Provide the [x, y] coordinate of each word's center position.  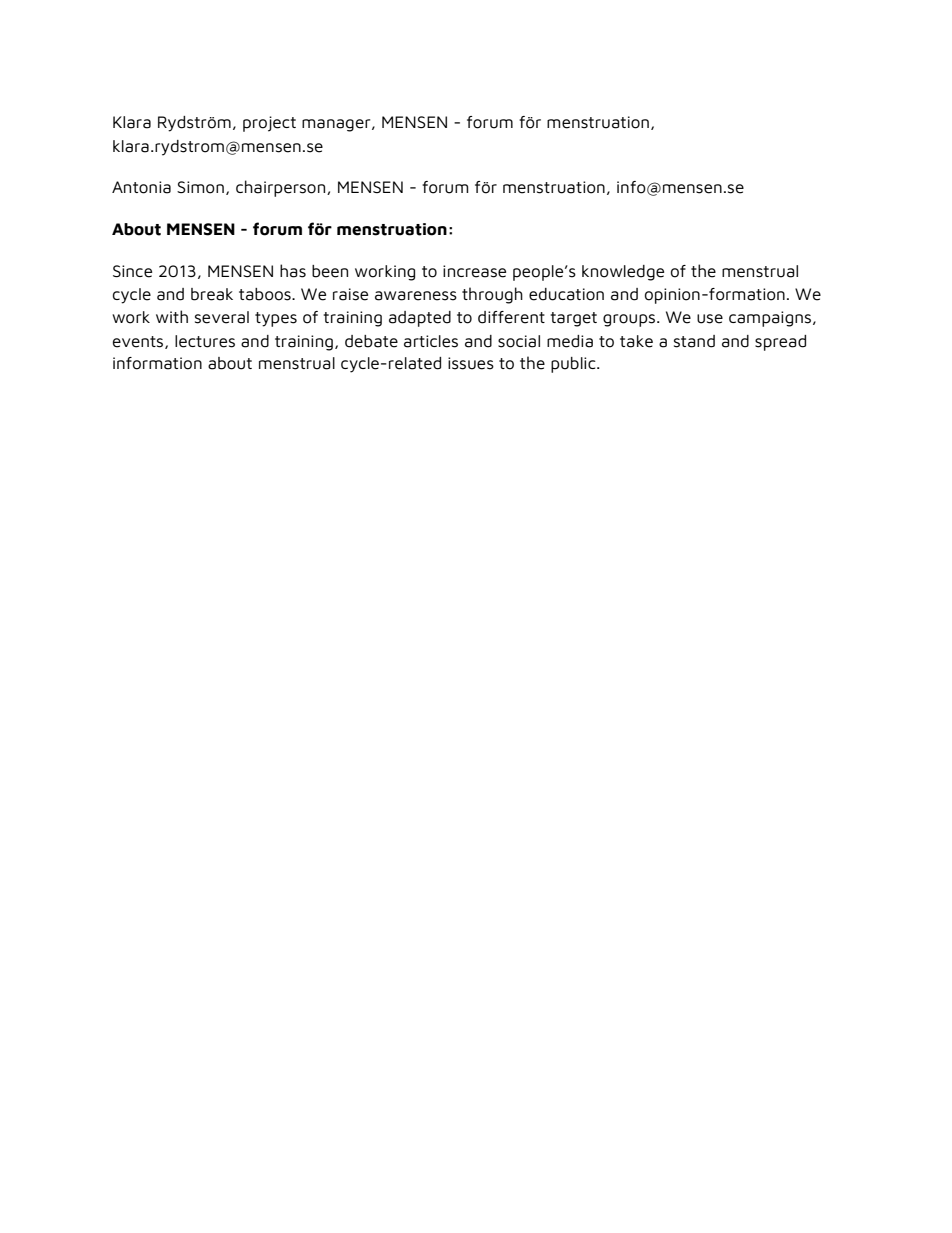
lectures [205, 341]
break [212, 294]
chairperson [282, 188]
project [269, 124]
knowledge [623, 273]
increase [474, 271]
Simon [200, 187]
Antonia [141, 187]
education [566, 294]
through [492, 295]
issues [471, 363]
